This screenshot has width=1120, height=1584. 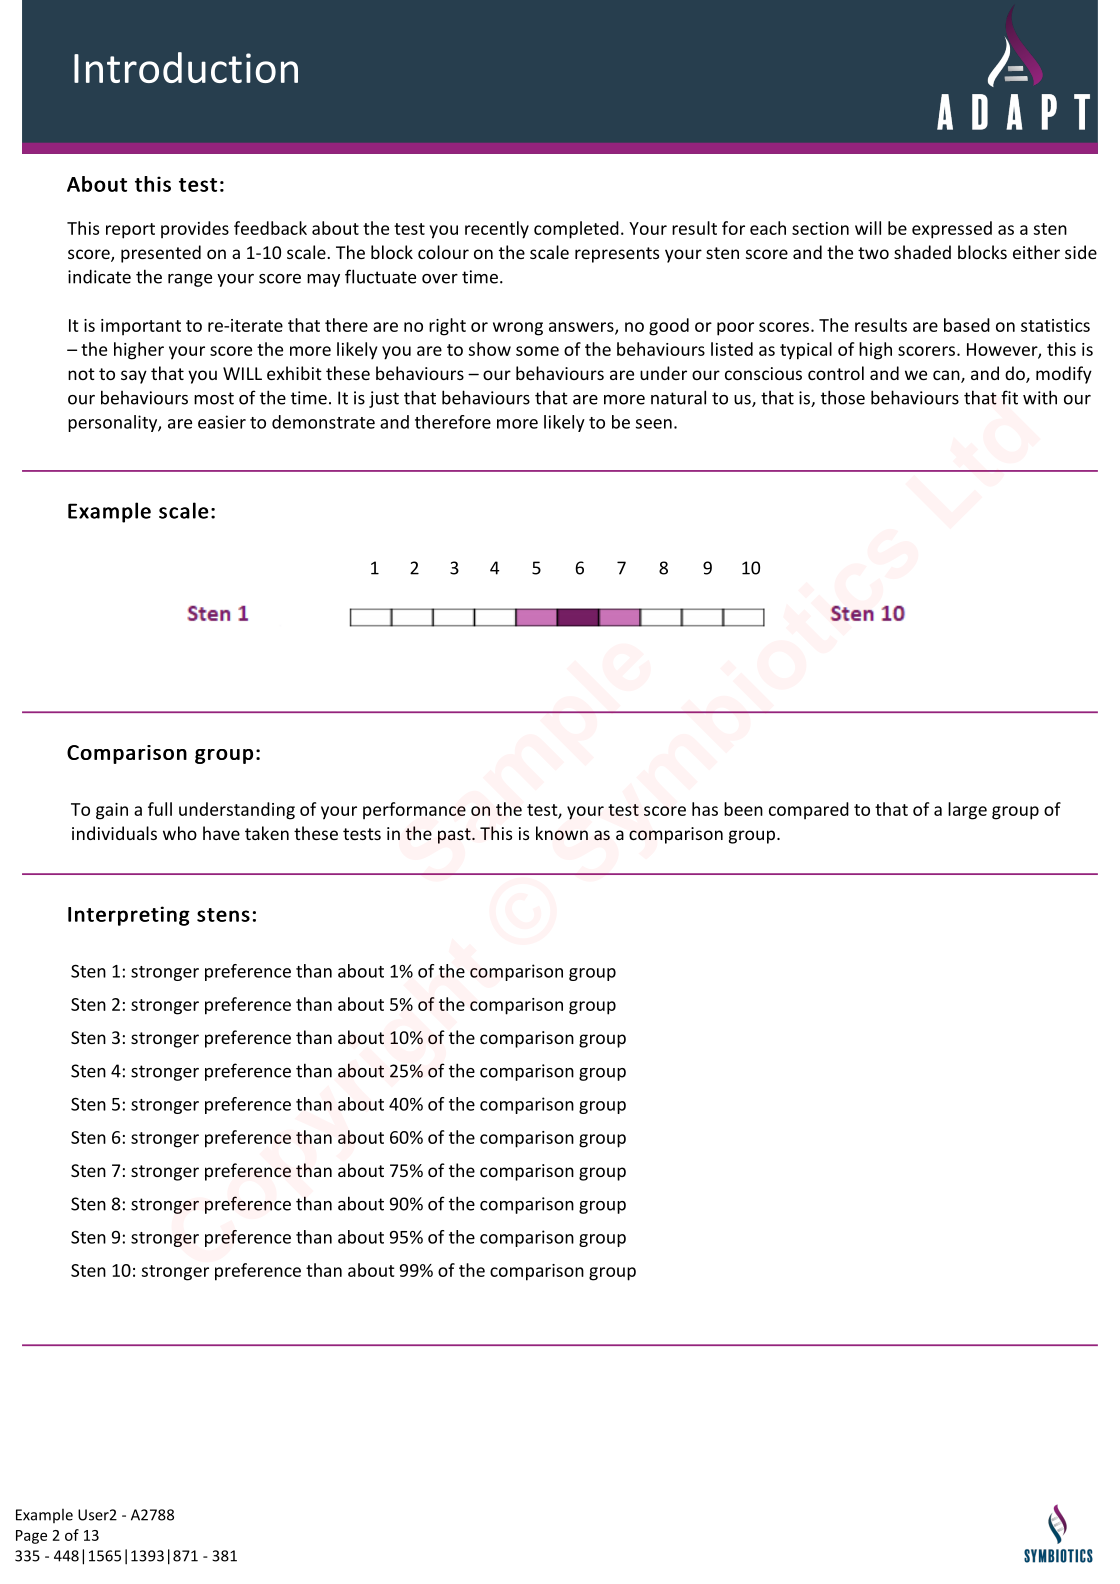 I want to click on compared, so click(x=809, y=811).
